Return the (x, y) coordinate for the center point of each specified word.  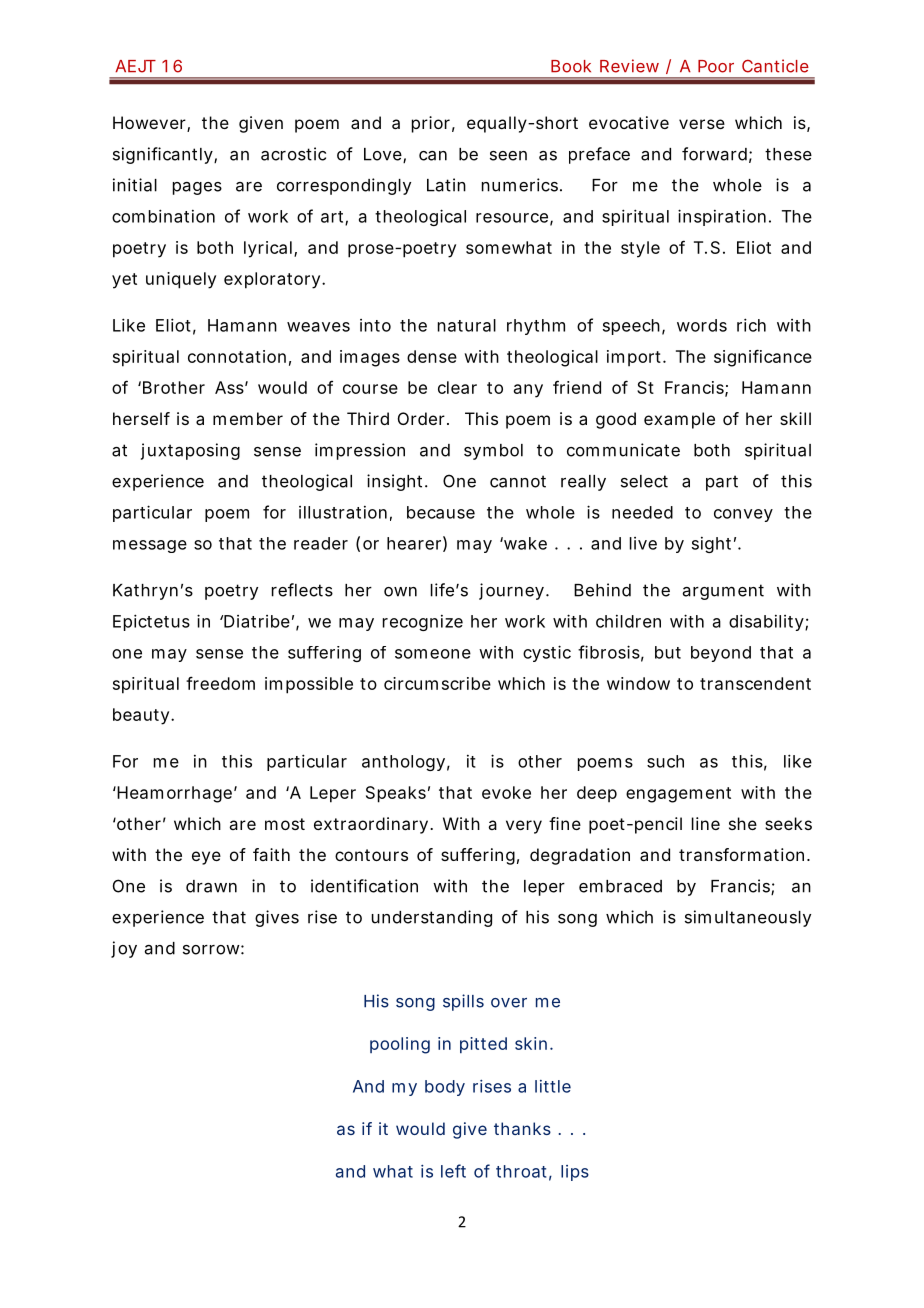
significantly (164, 155)
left (453, 1171)
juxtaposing (190, 451)
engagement (678, 795)
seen (508, 156)
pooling (400, 1045)
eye (206, 858)
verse (702, 124)
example (679, 420)
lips (575, 1173)
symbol (493, 452)
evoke (506, 792)
